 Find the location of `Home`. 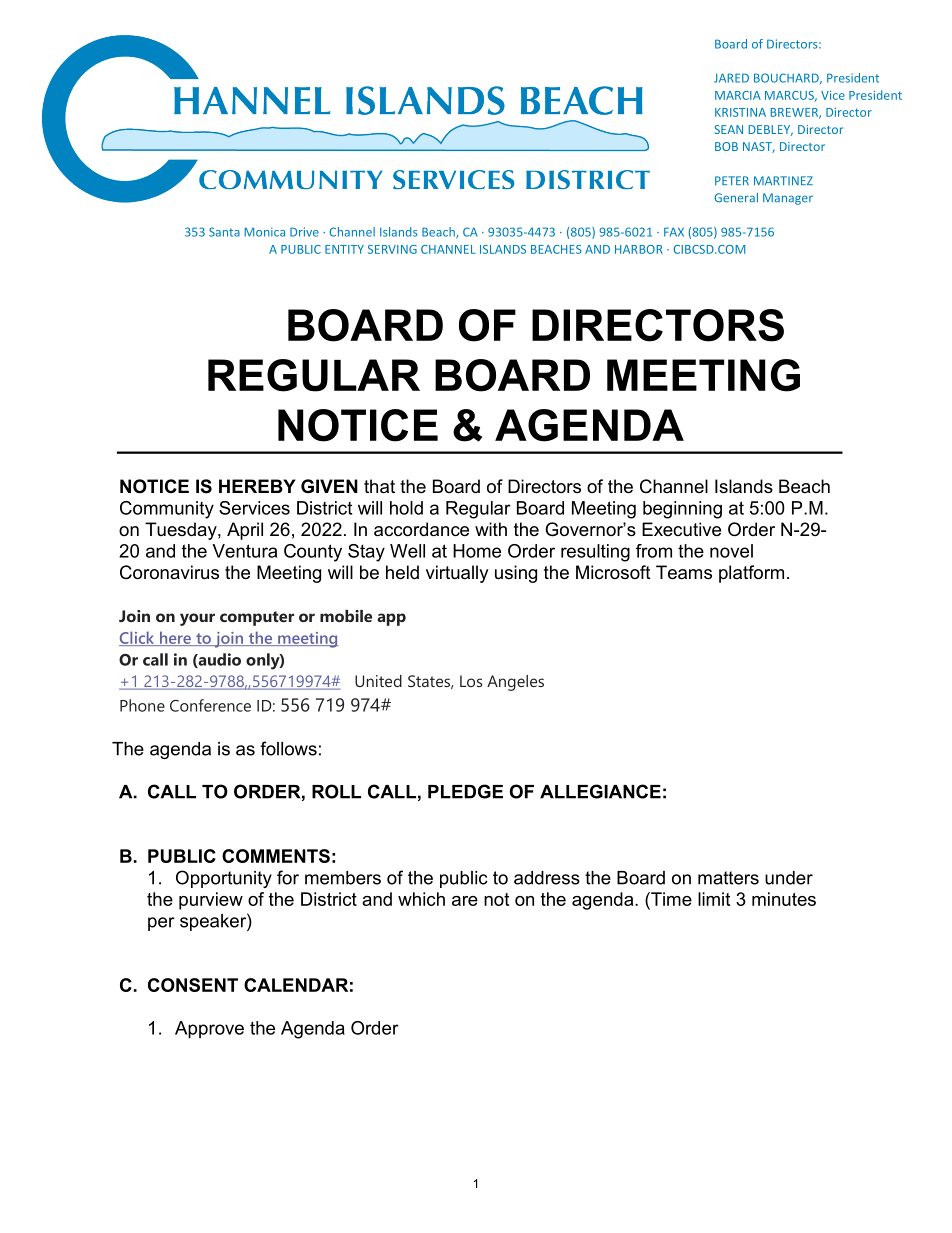

Home is located at coordinates (477, 551).
